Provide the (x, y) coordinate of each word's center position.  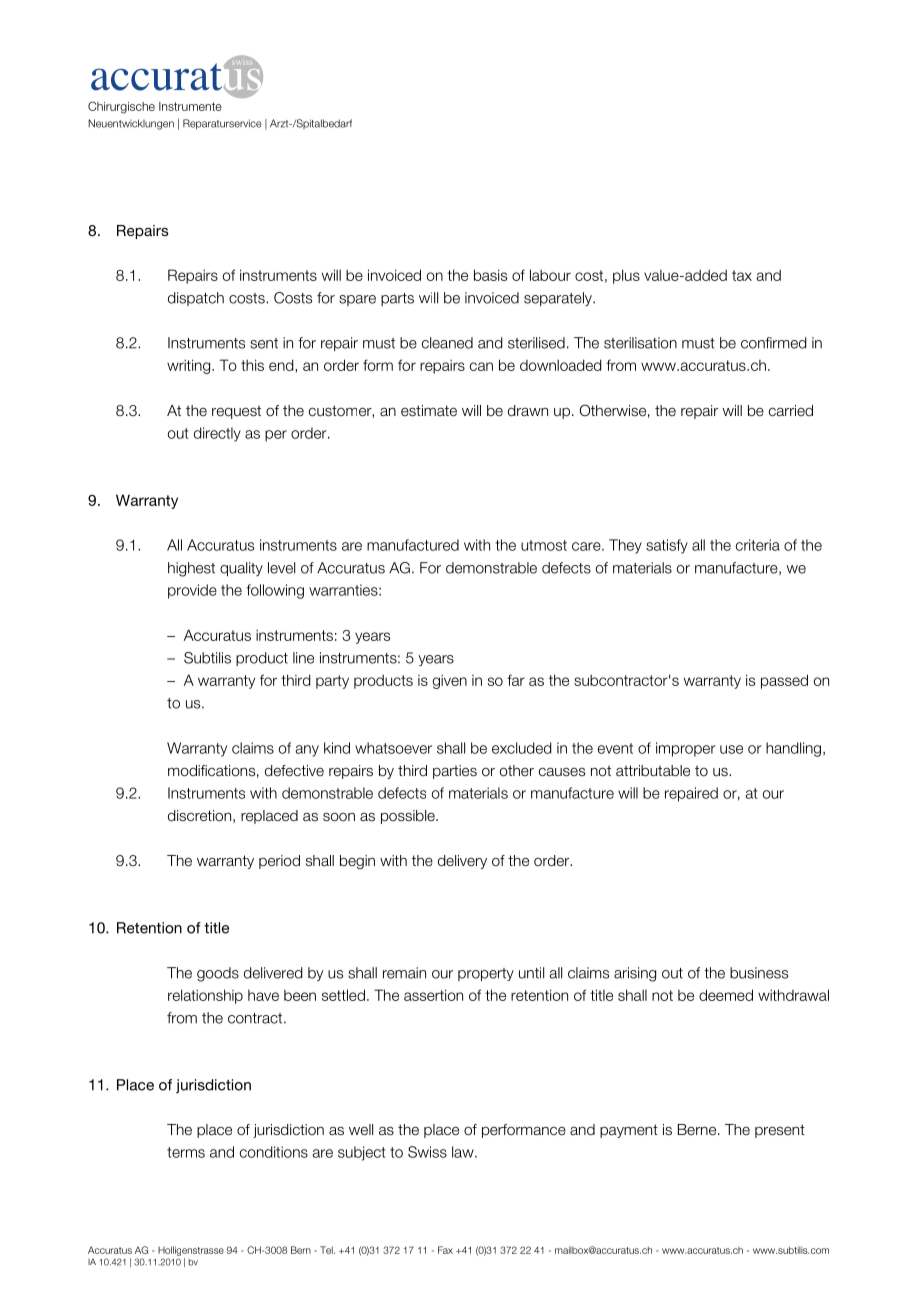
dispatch (196, 299)
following (275, 591)
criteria (758, 545)
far (516, 680)
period (279, 862)
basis (490, 275)
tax (742, 275)
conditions (274, 1152)
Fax (445, 1250)
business (759, 973)
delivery (462, 862)
